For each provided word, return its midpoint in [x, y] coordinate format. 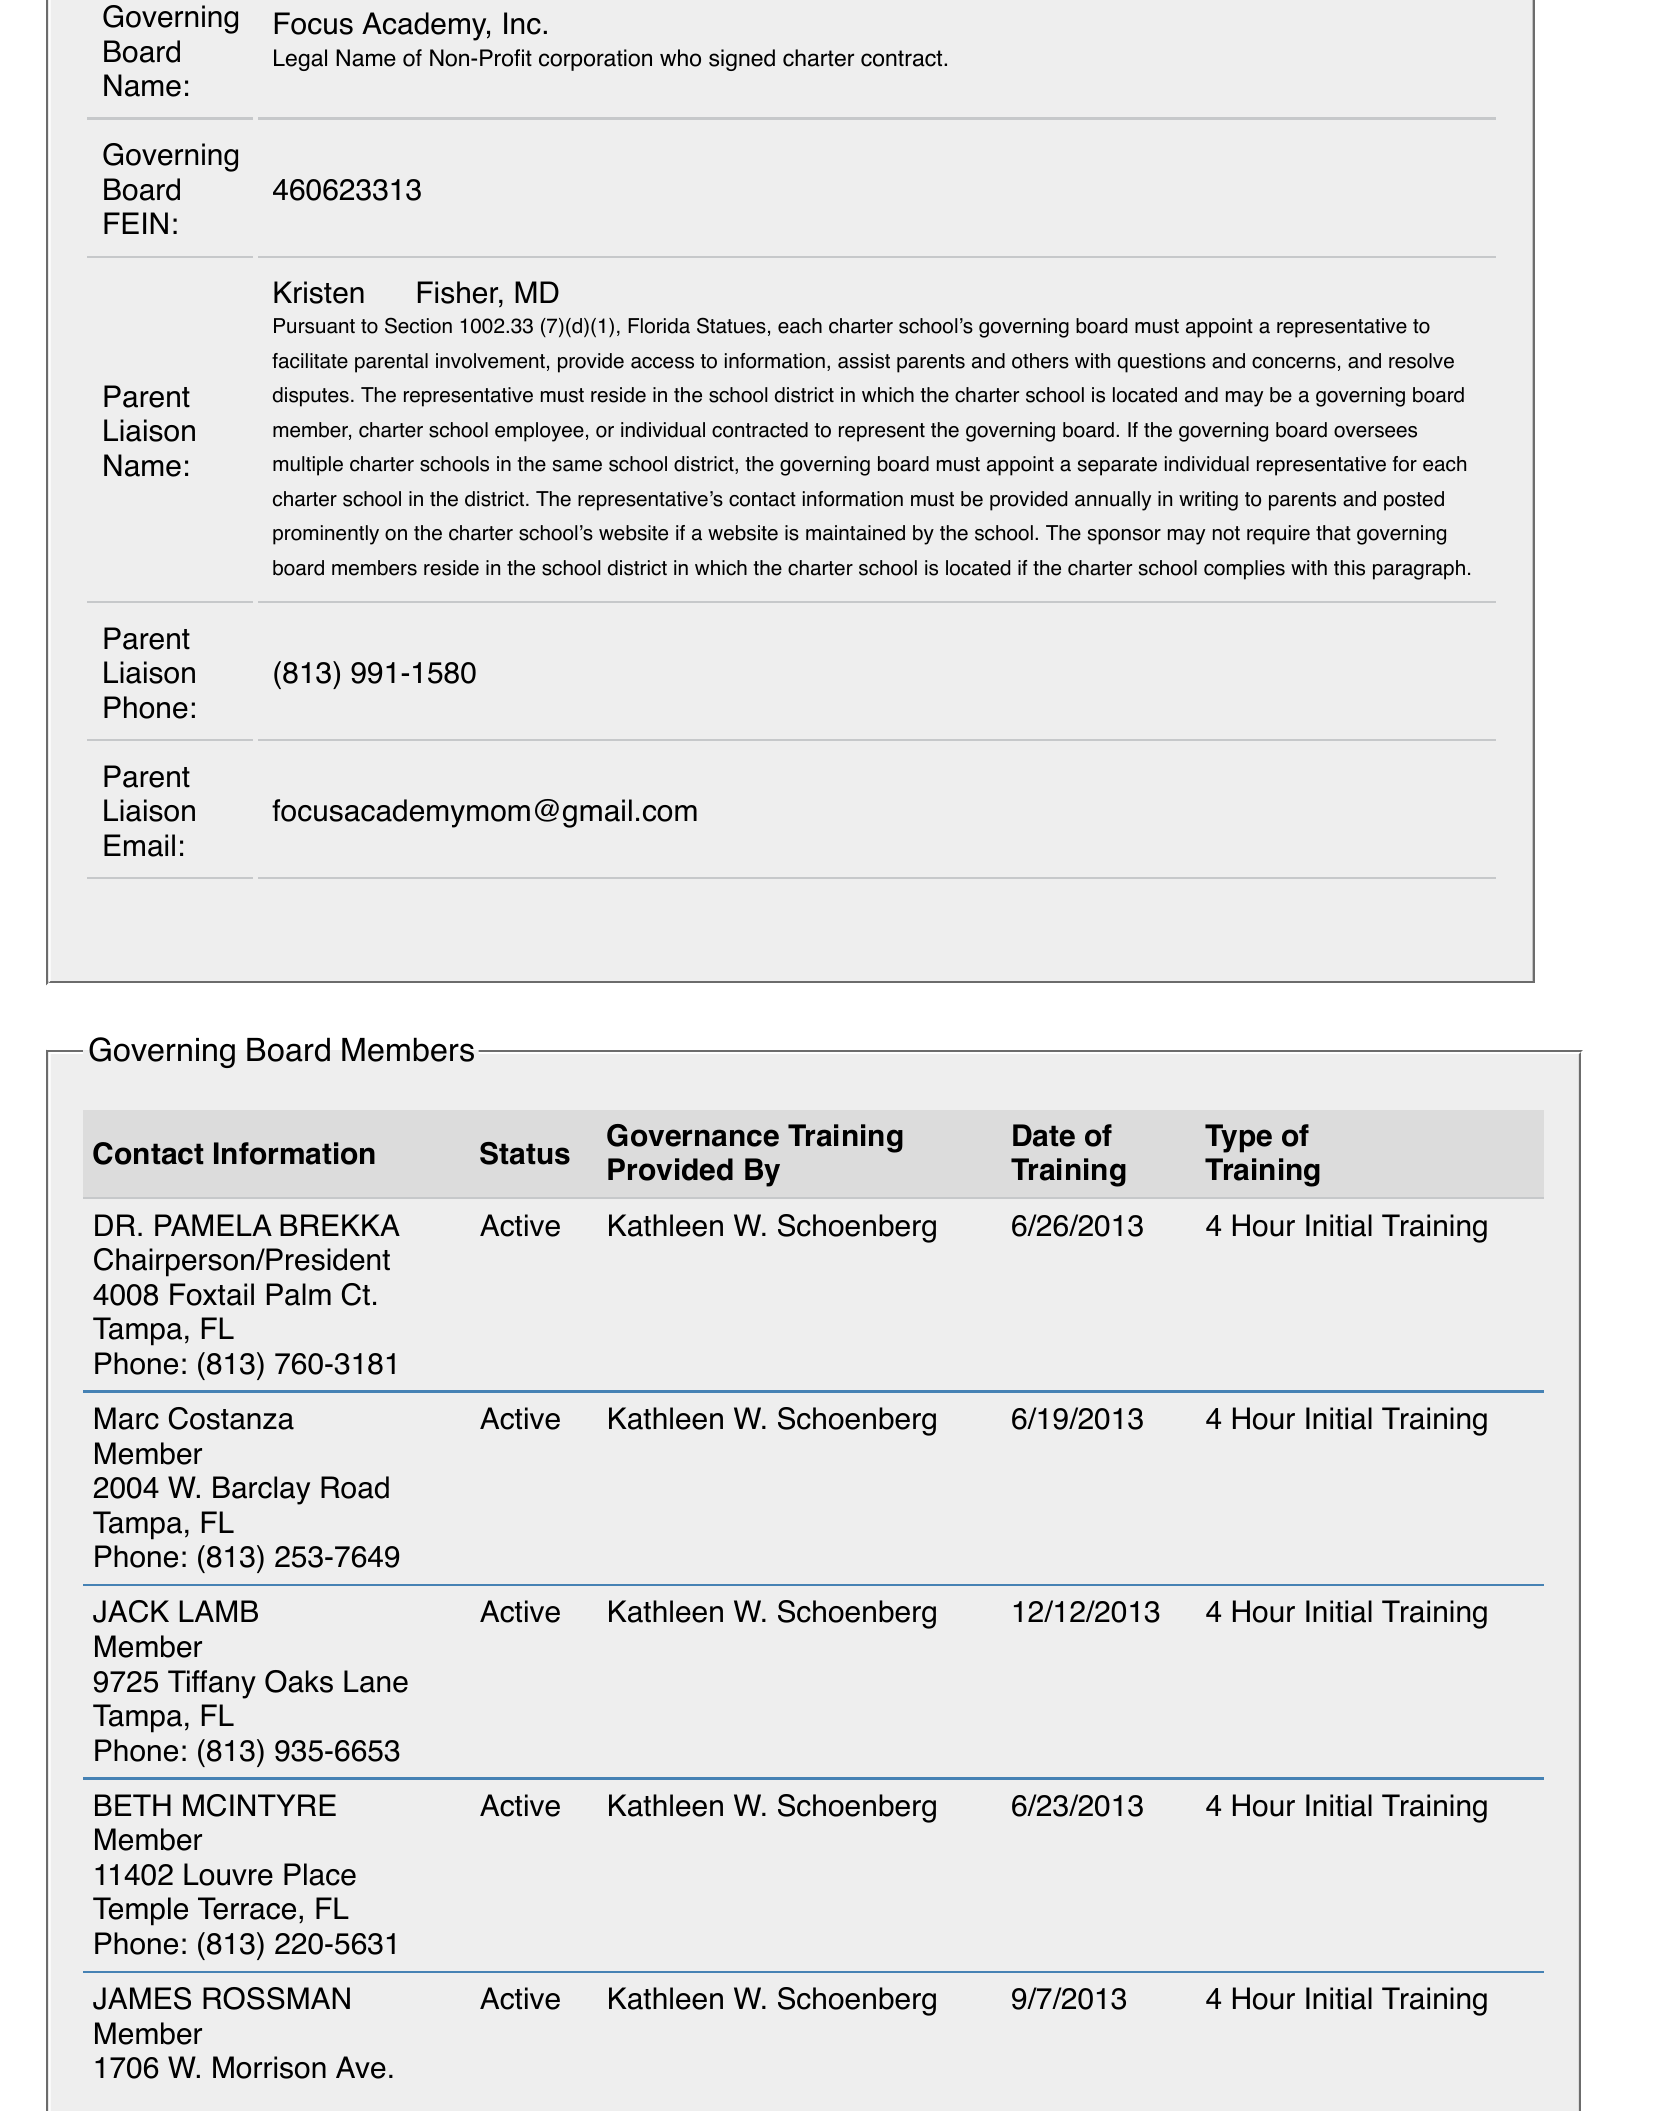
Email [139, 845]
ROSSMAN [276, 1998]
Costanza [231, 1418]
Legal [300, 60]
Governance [693, 1135]
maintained [855, 533]
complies [1244, 570]
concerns [1294, 363]
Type [1238, 1138]
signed [742, 60]
